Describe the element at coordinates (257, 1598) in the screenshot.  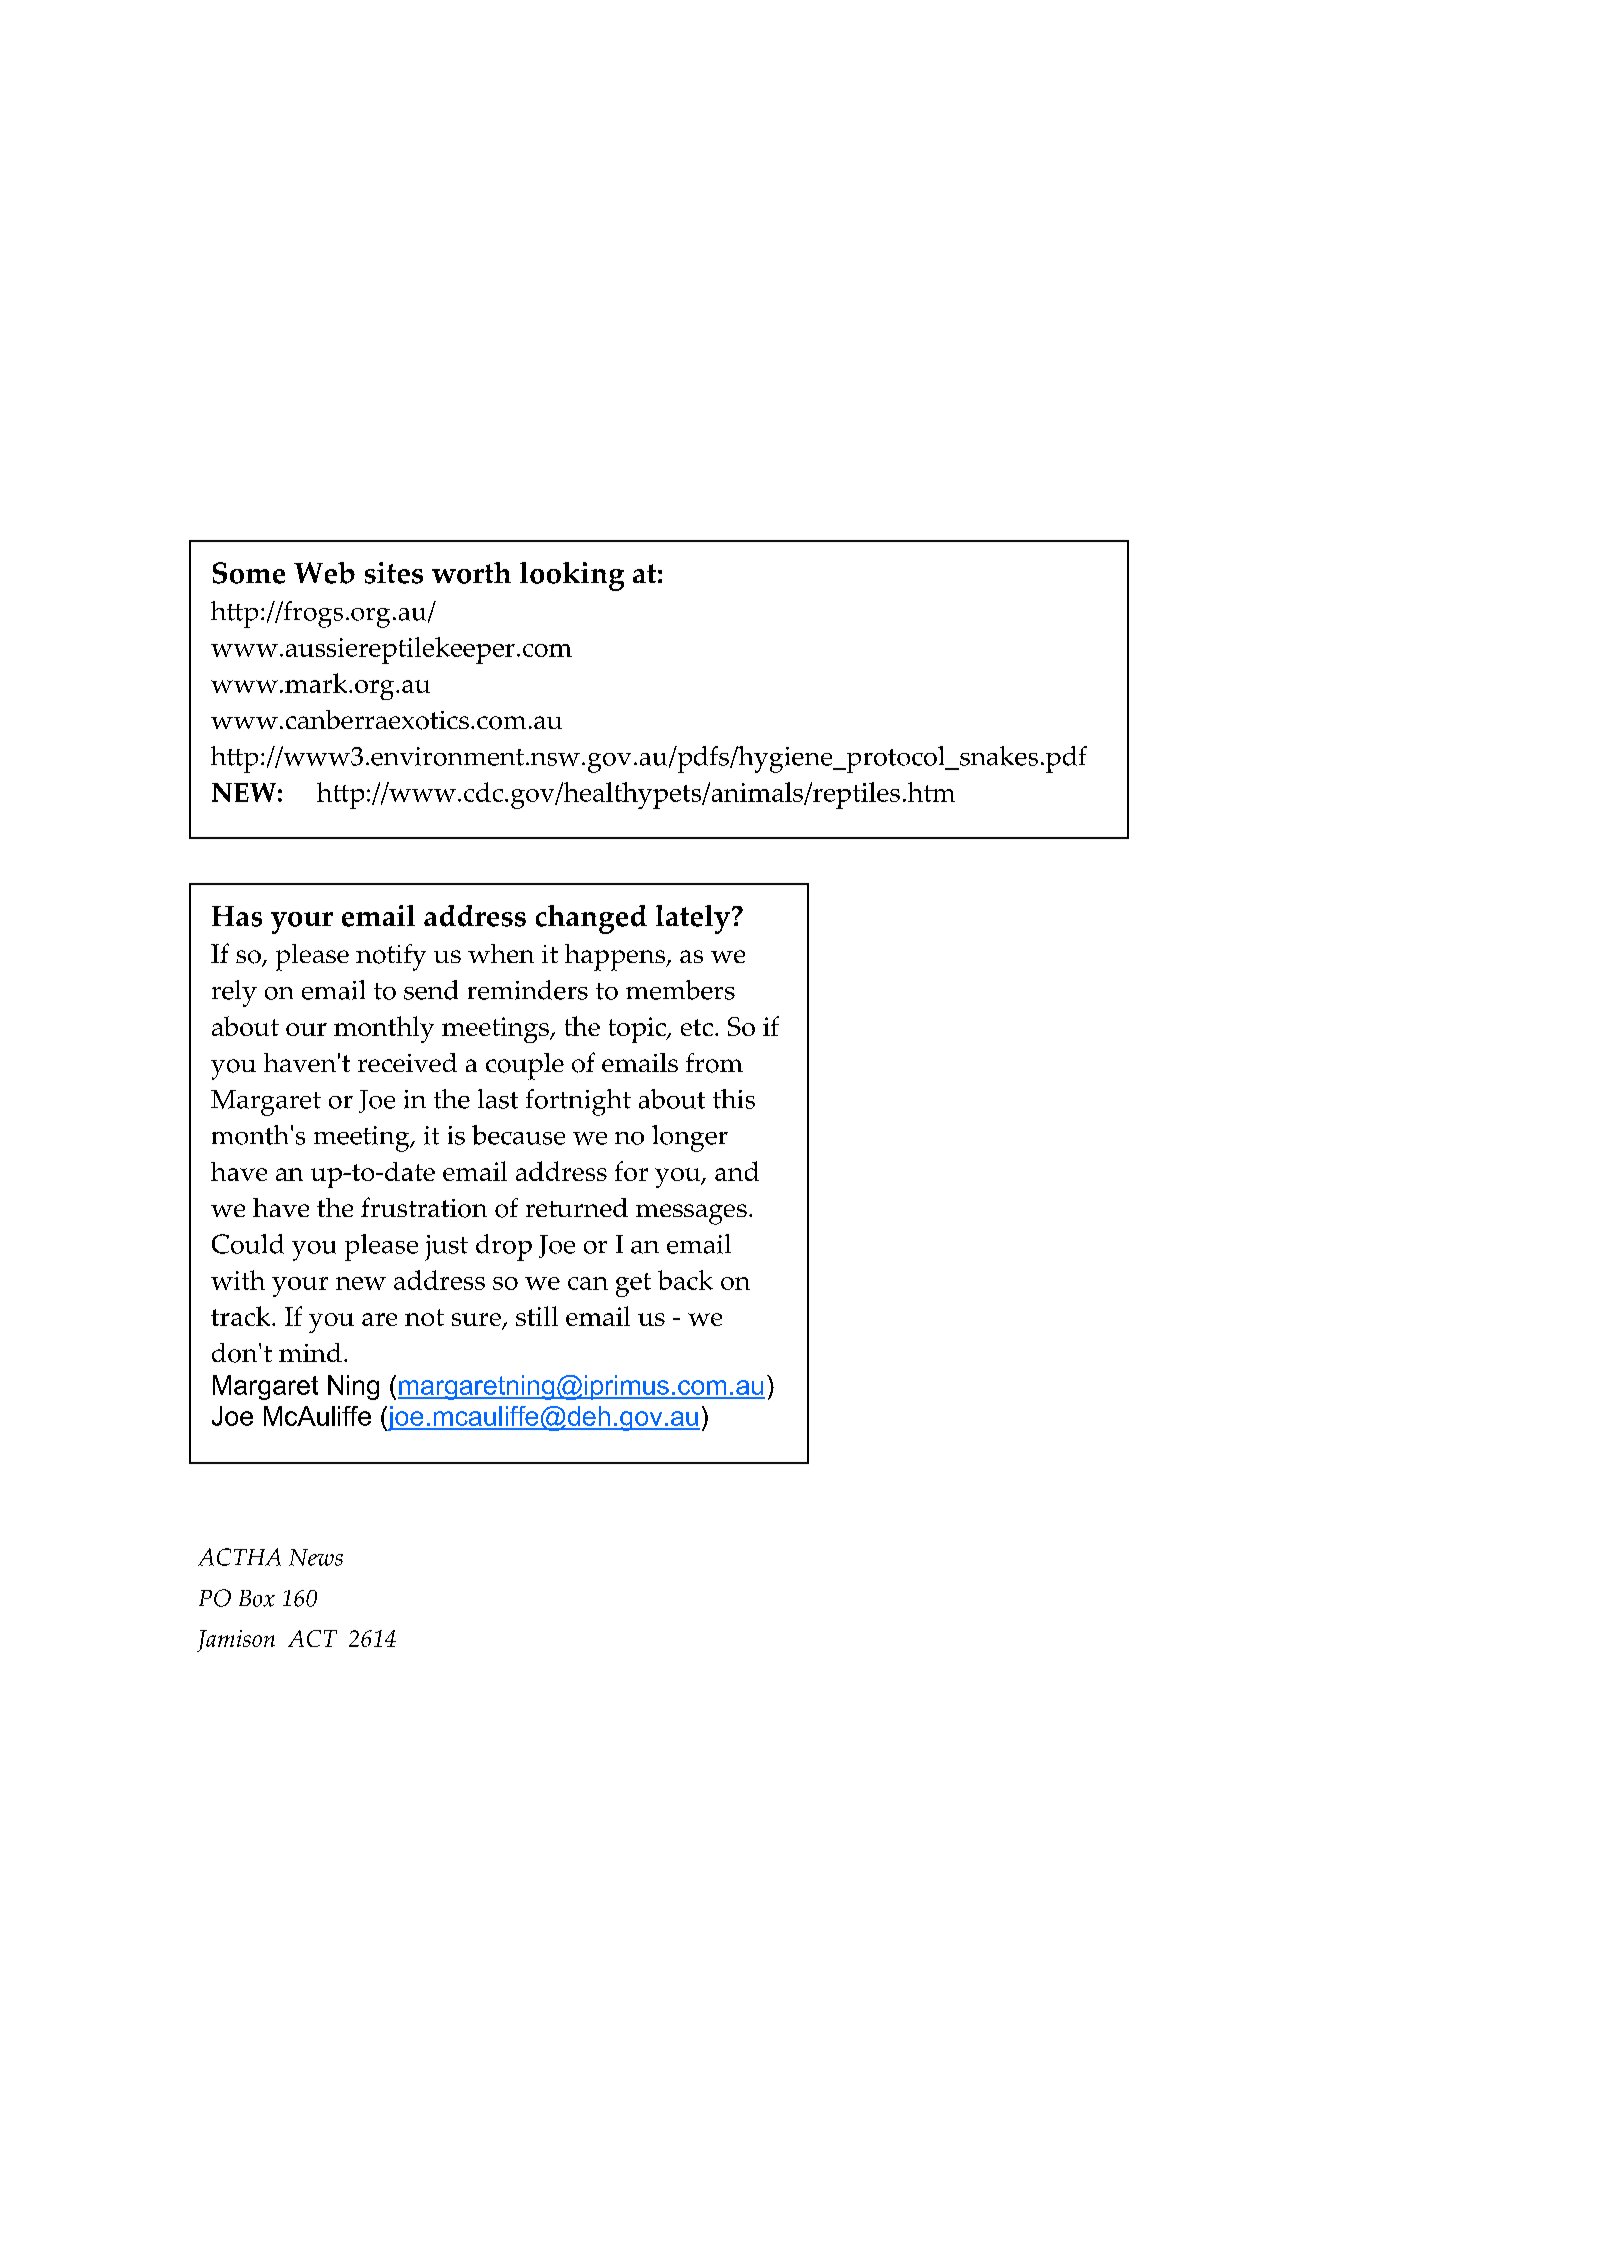
I see `Box` at that location.
